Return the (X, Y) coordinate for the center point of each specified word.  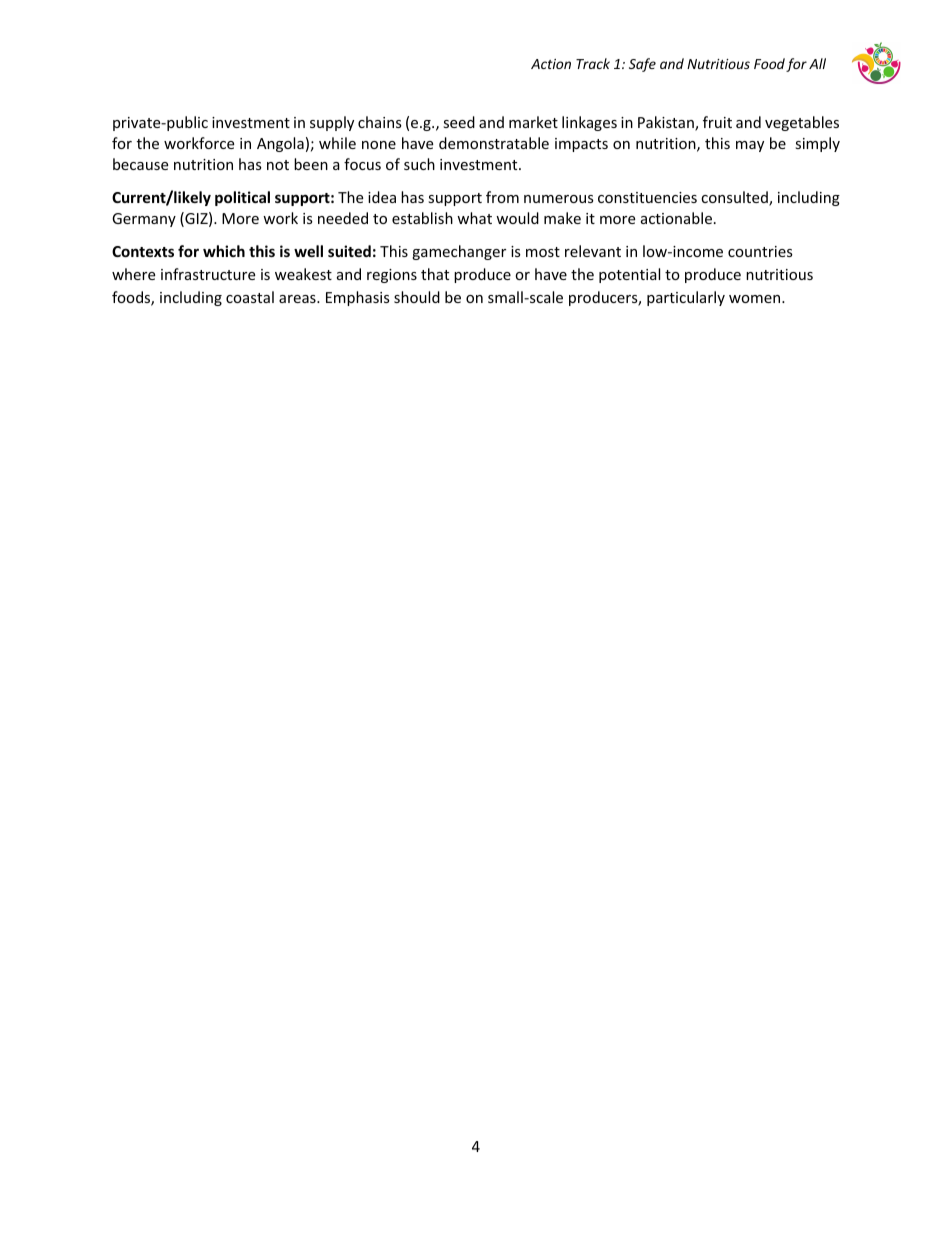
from (502, 197)
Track (593, 63)
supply (332, 123)
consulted (735, 198)
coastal (250, 297)
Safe (642, 65)
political (242, 198)
